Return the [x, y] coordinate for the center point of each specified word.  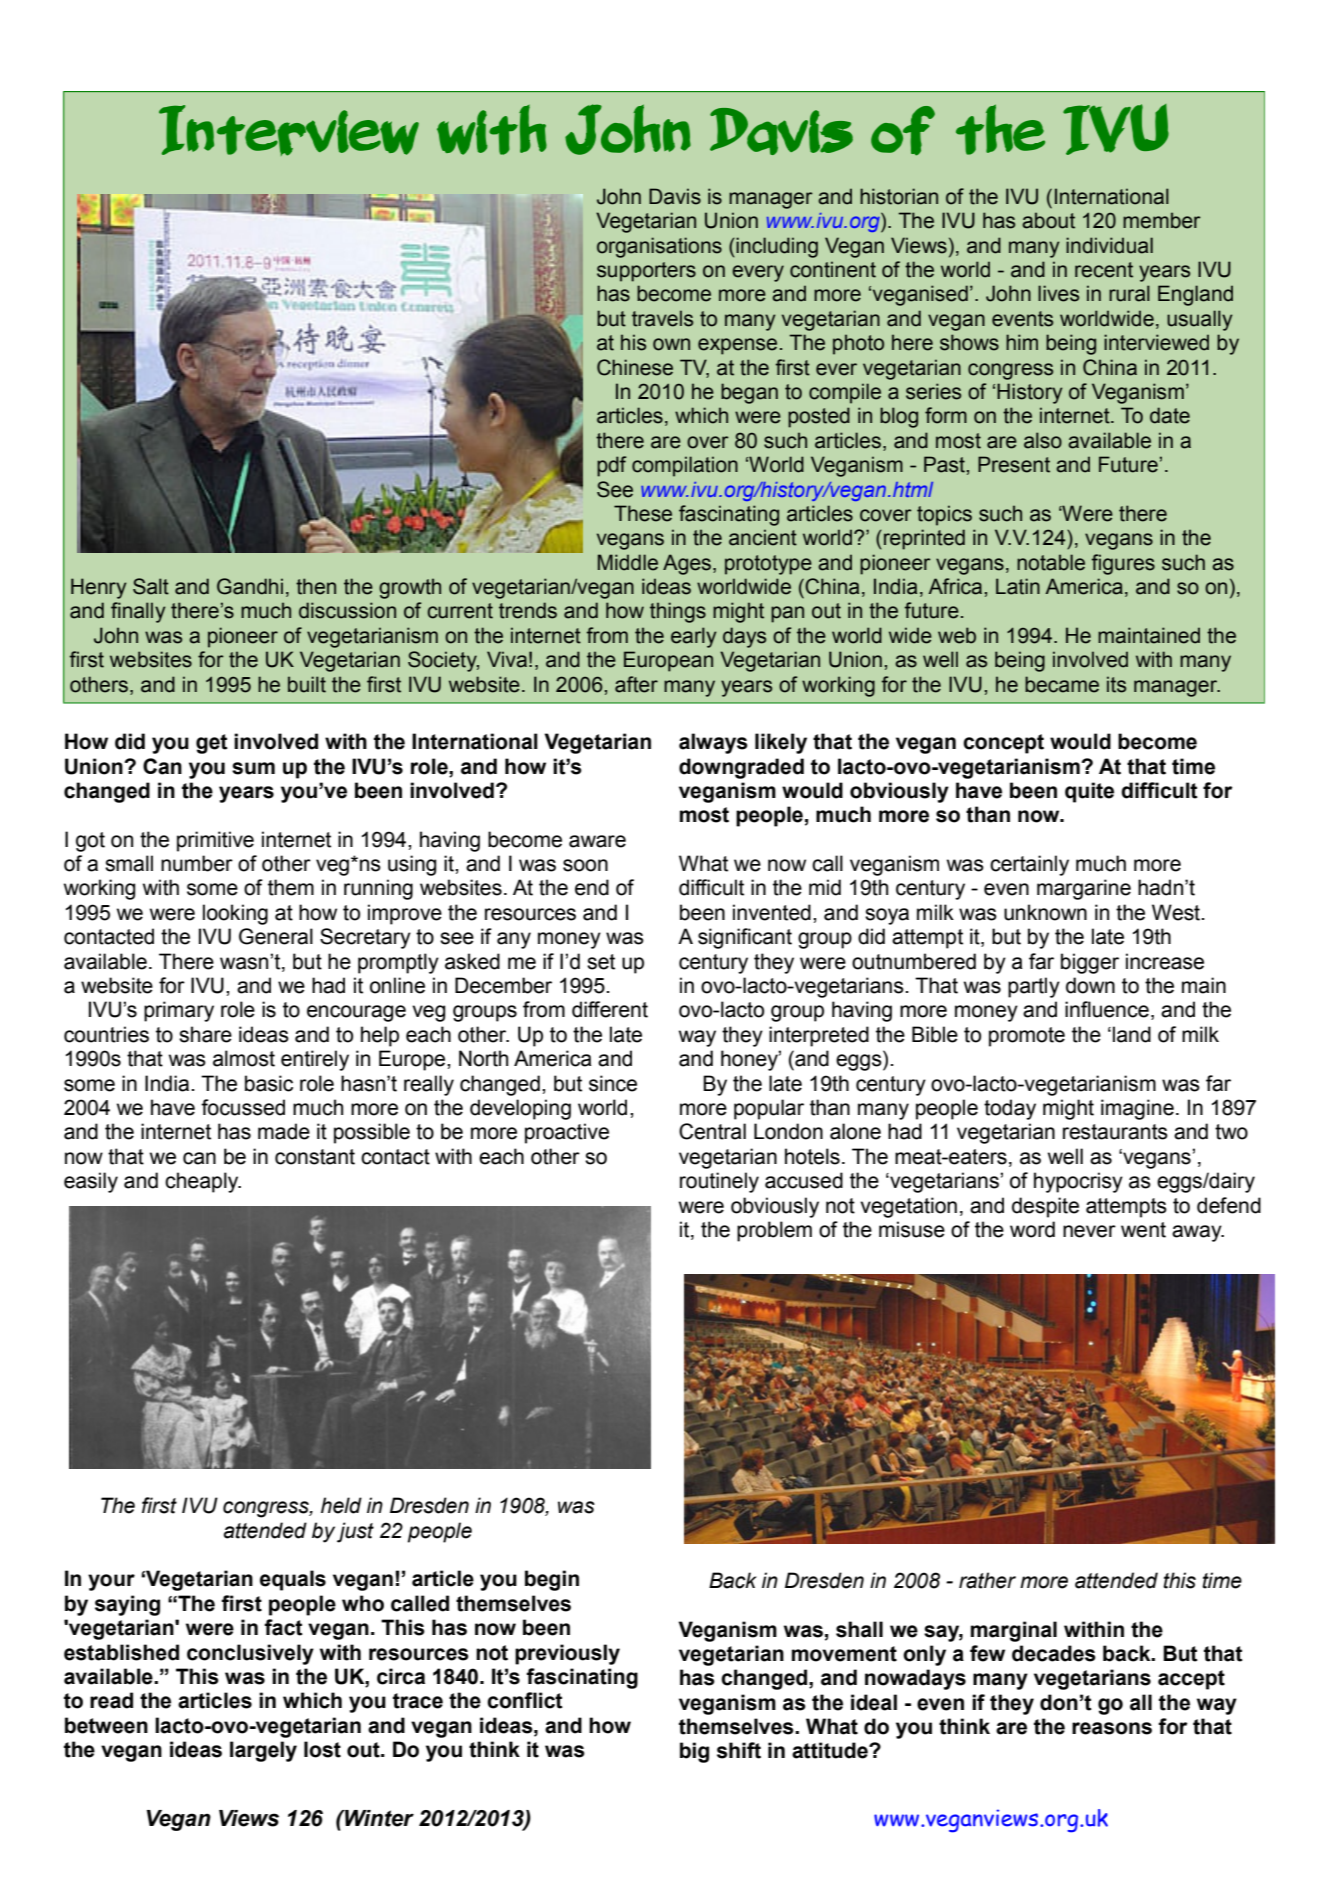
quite [1089, 792]
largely [263, 1751]
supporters [646, 272]
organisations [659, 247]
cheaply [203, 1182]
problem [774, 1231]
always [713, 743]
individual [1109, 245]
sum [253, 768]
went [1143, 1230]
